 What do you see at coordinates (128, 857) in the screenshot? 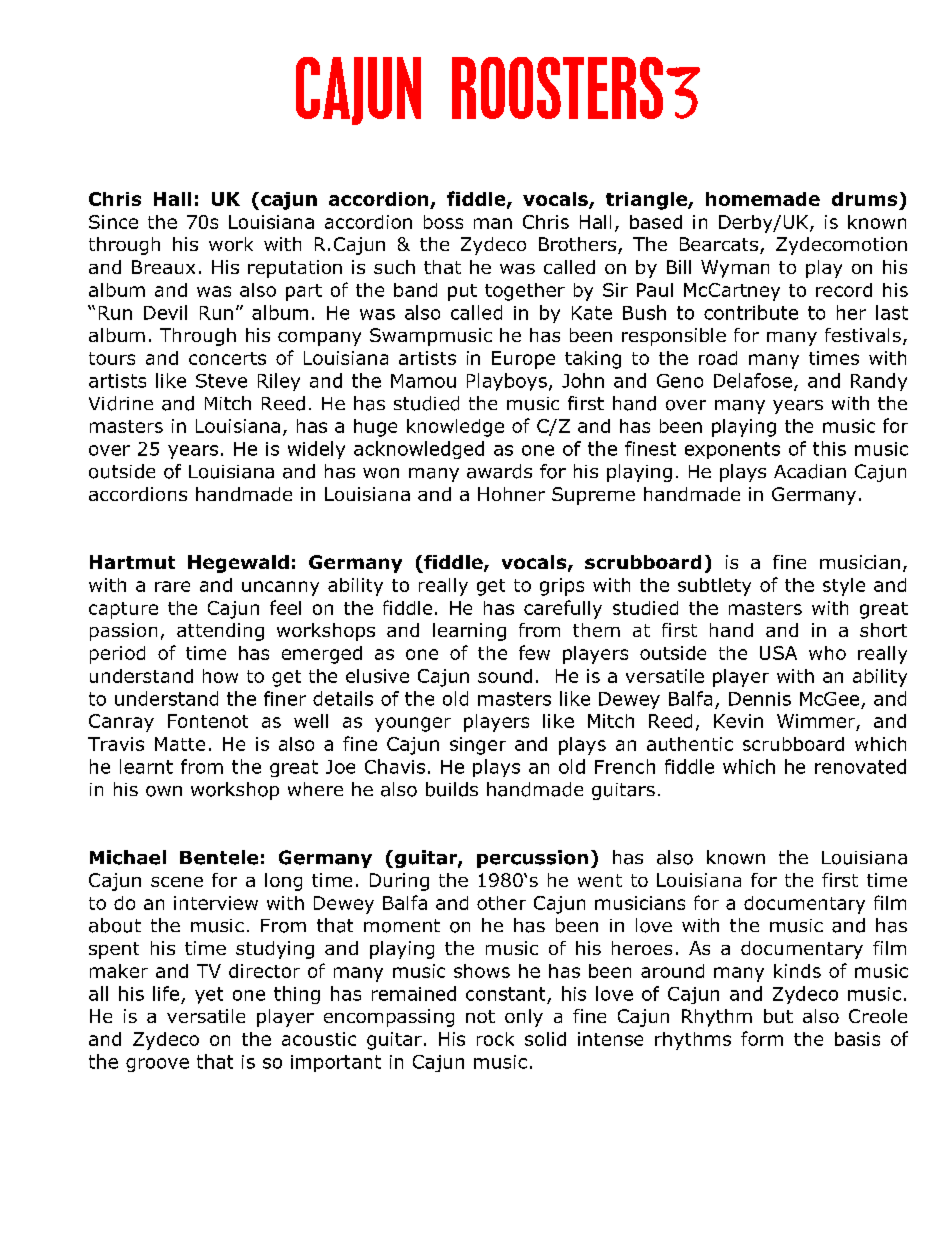
I see `Michael` at bounding box center [128, 857].
